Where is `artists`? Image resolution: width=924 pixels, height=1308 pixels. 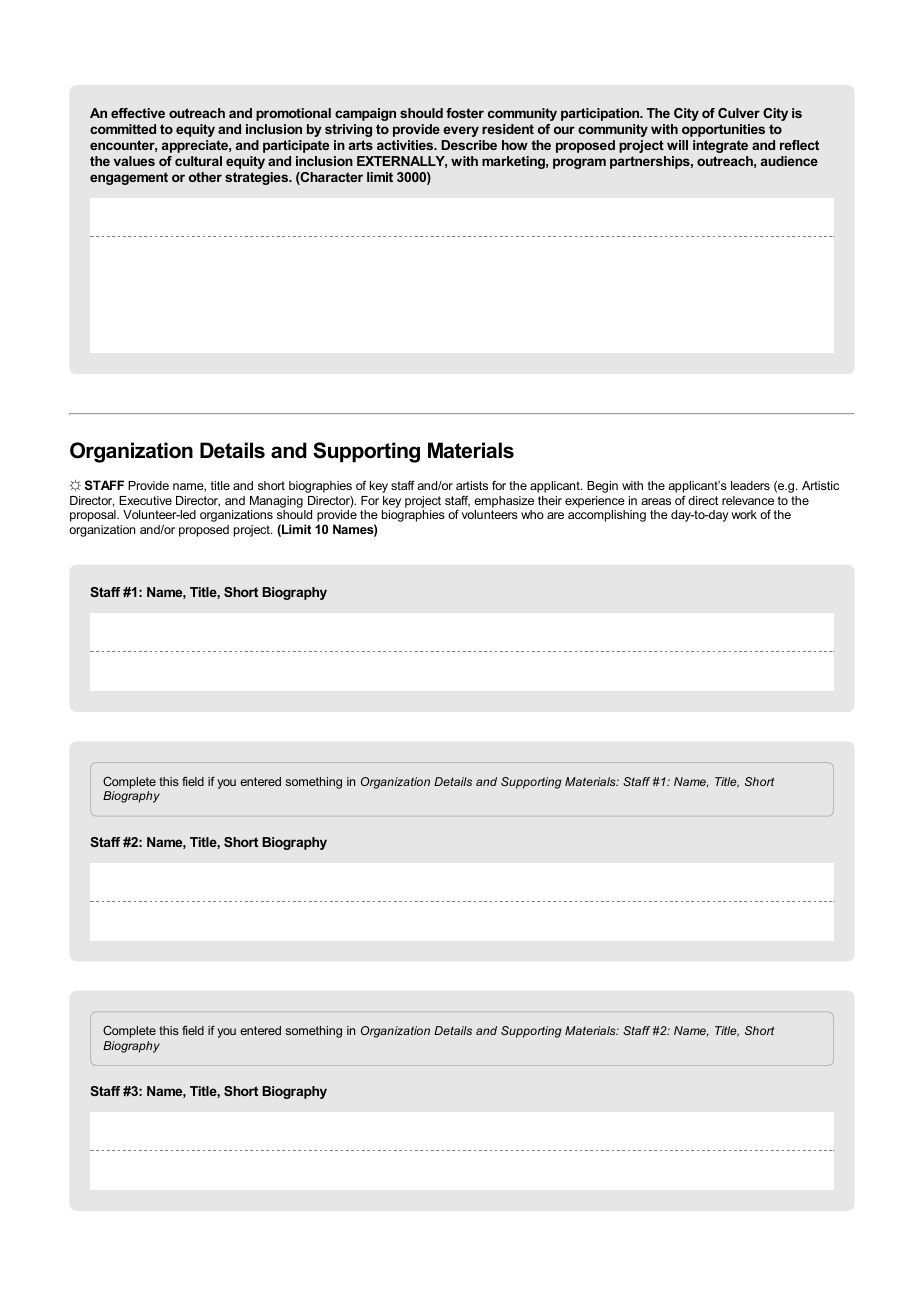
artists is located at coordinates (472, 485).
